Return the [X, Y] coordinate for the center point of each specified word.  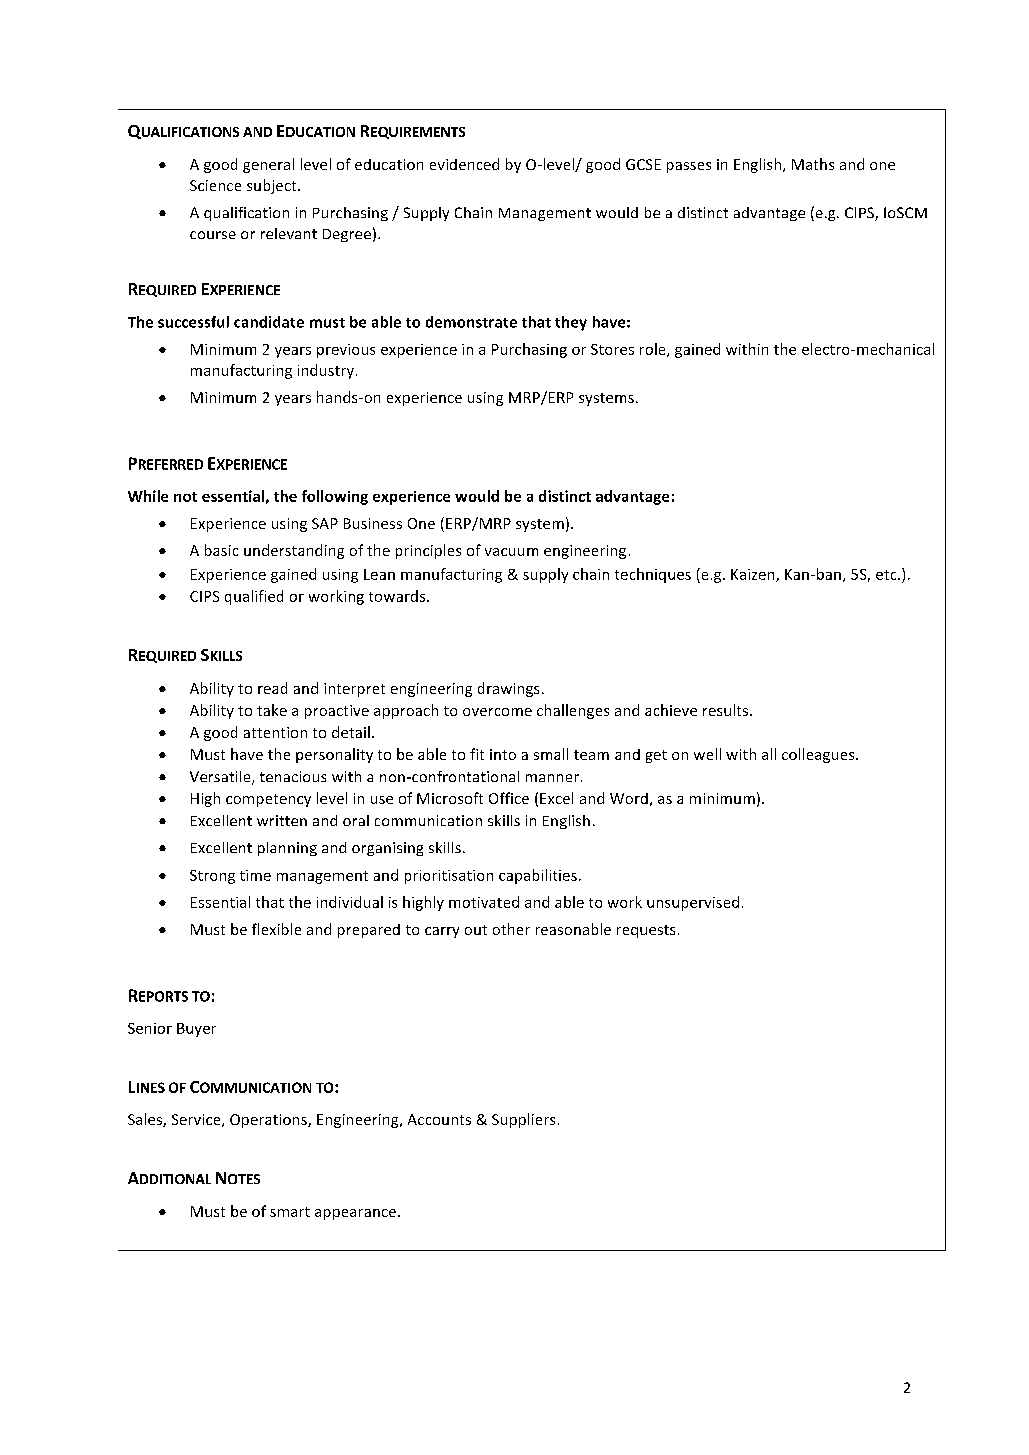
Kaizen [754, 575]
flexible [276, 929]
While [148, 496]
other [511, 929]
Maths [813, 164]
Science [215, 185]
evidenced [464, 164]
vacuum [511, 552]
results [727, 710]
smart [290, 1212]
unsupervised [693, 903]
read [272, 688]
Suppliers [523, 1120]
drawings [508, 689]
